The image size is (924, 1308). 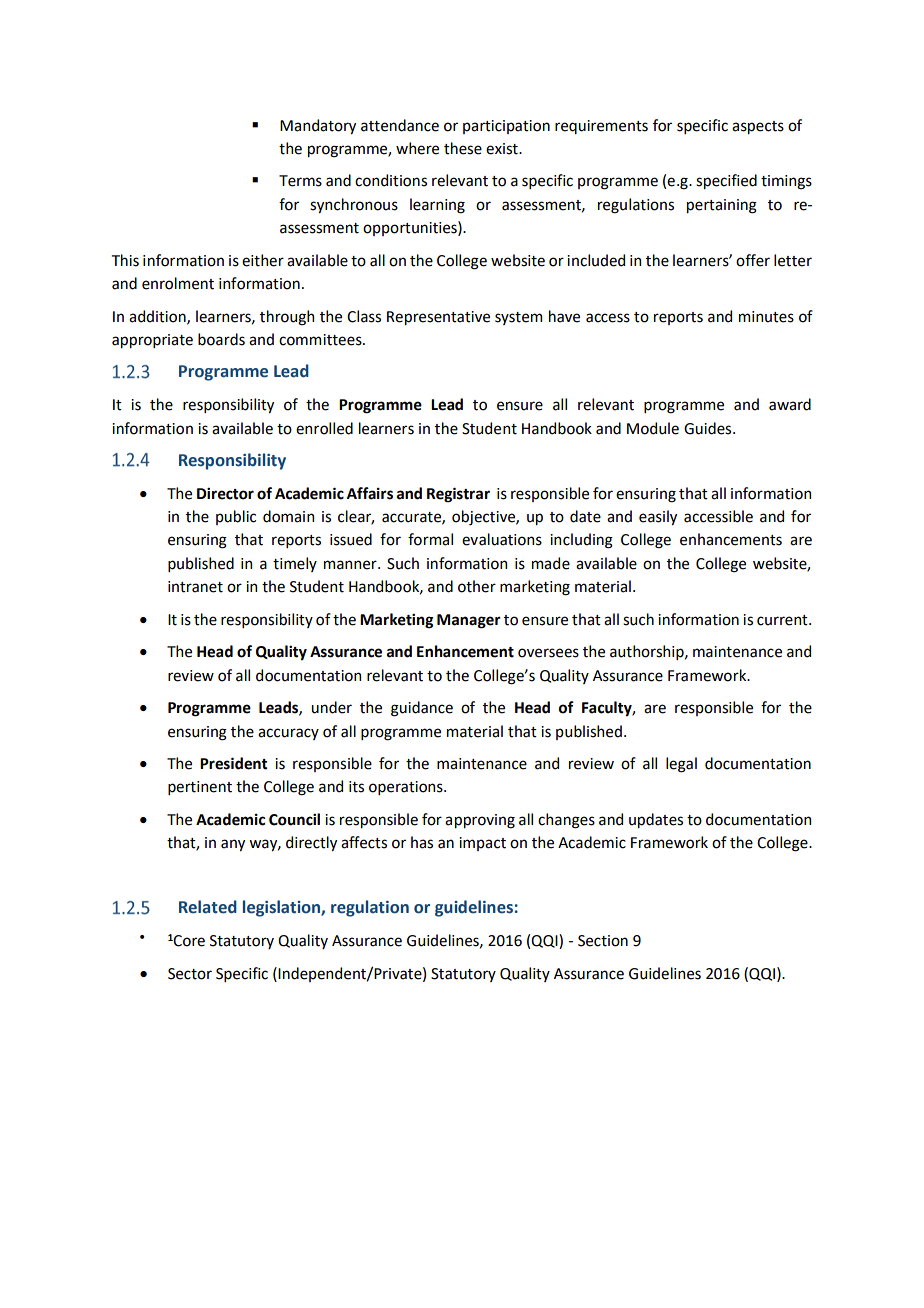 What do you see at coordinates (300, 181) in the screenshot?
I see `Terms` at bounding box center [300, 181].
